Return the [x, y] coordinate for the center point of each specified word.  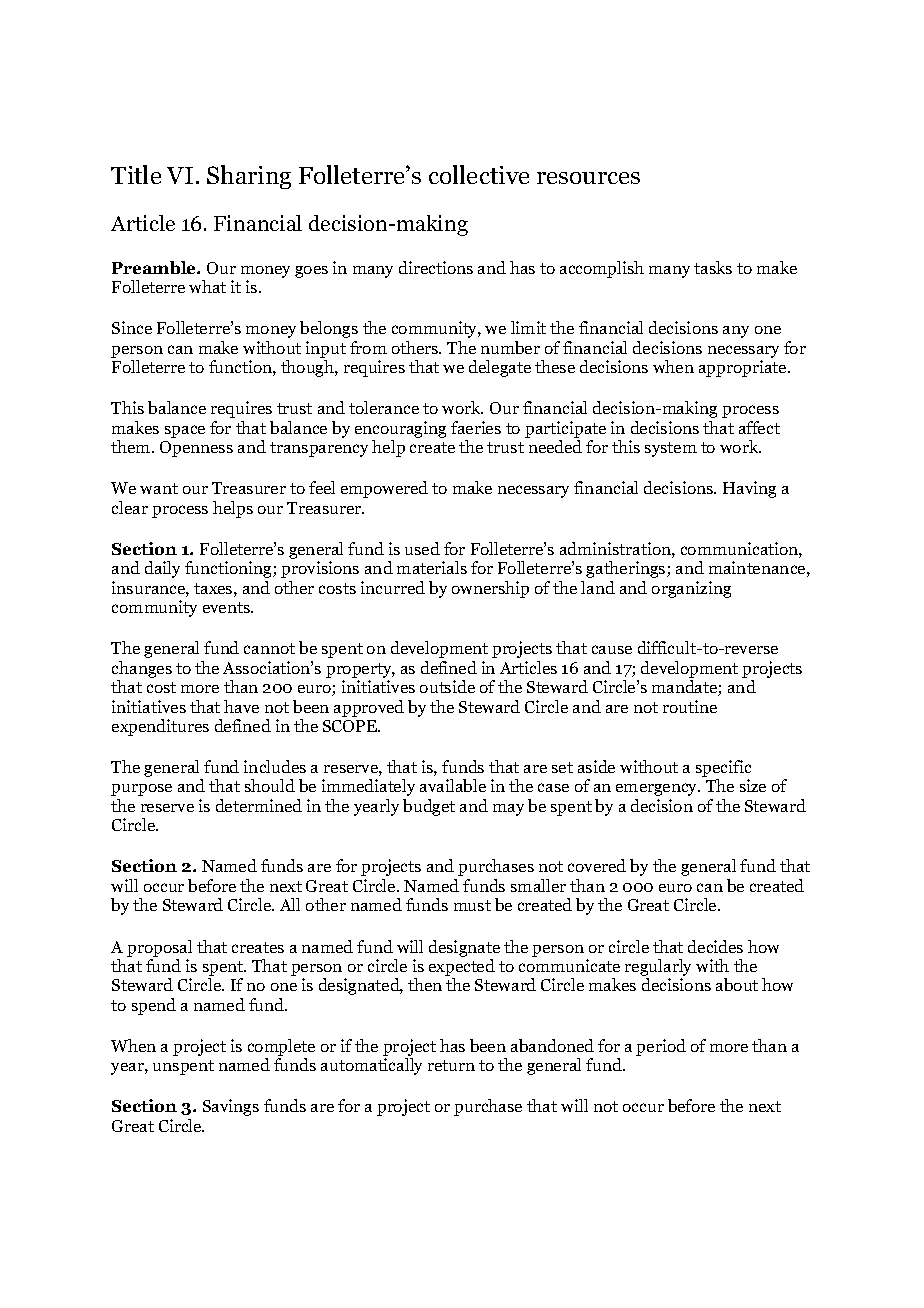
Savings [231, 1107]
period [661, 1047]
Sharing [249, 177]
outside [447, 686]
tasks [713, 267]
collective [479, 174]
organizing [691, 589]
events [227, 607]
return [451, 1065]
